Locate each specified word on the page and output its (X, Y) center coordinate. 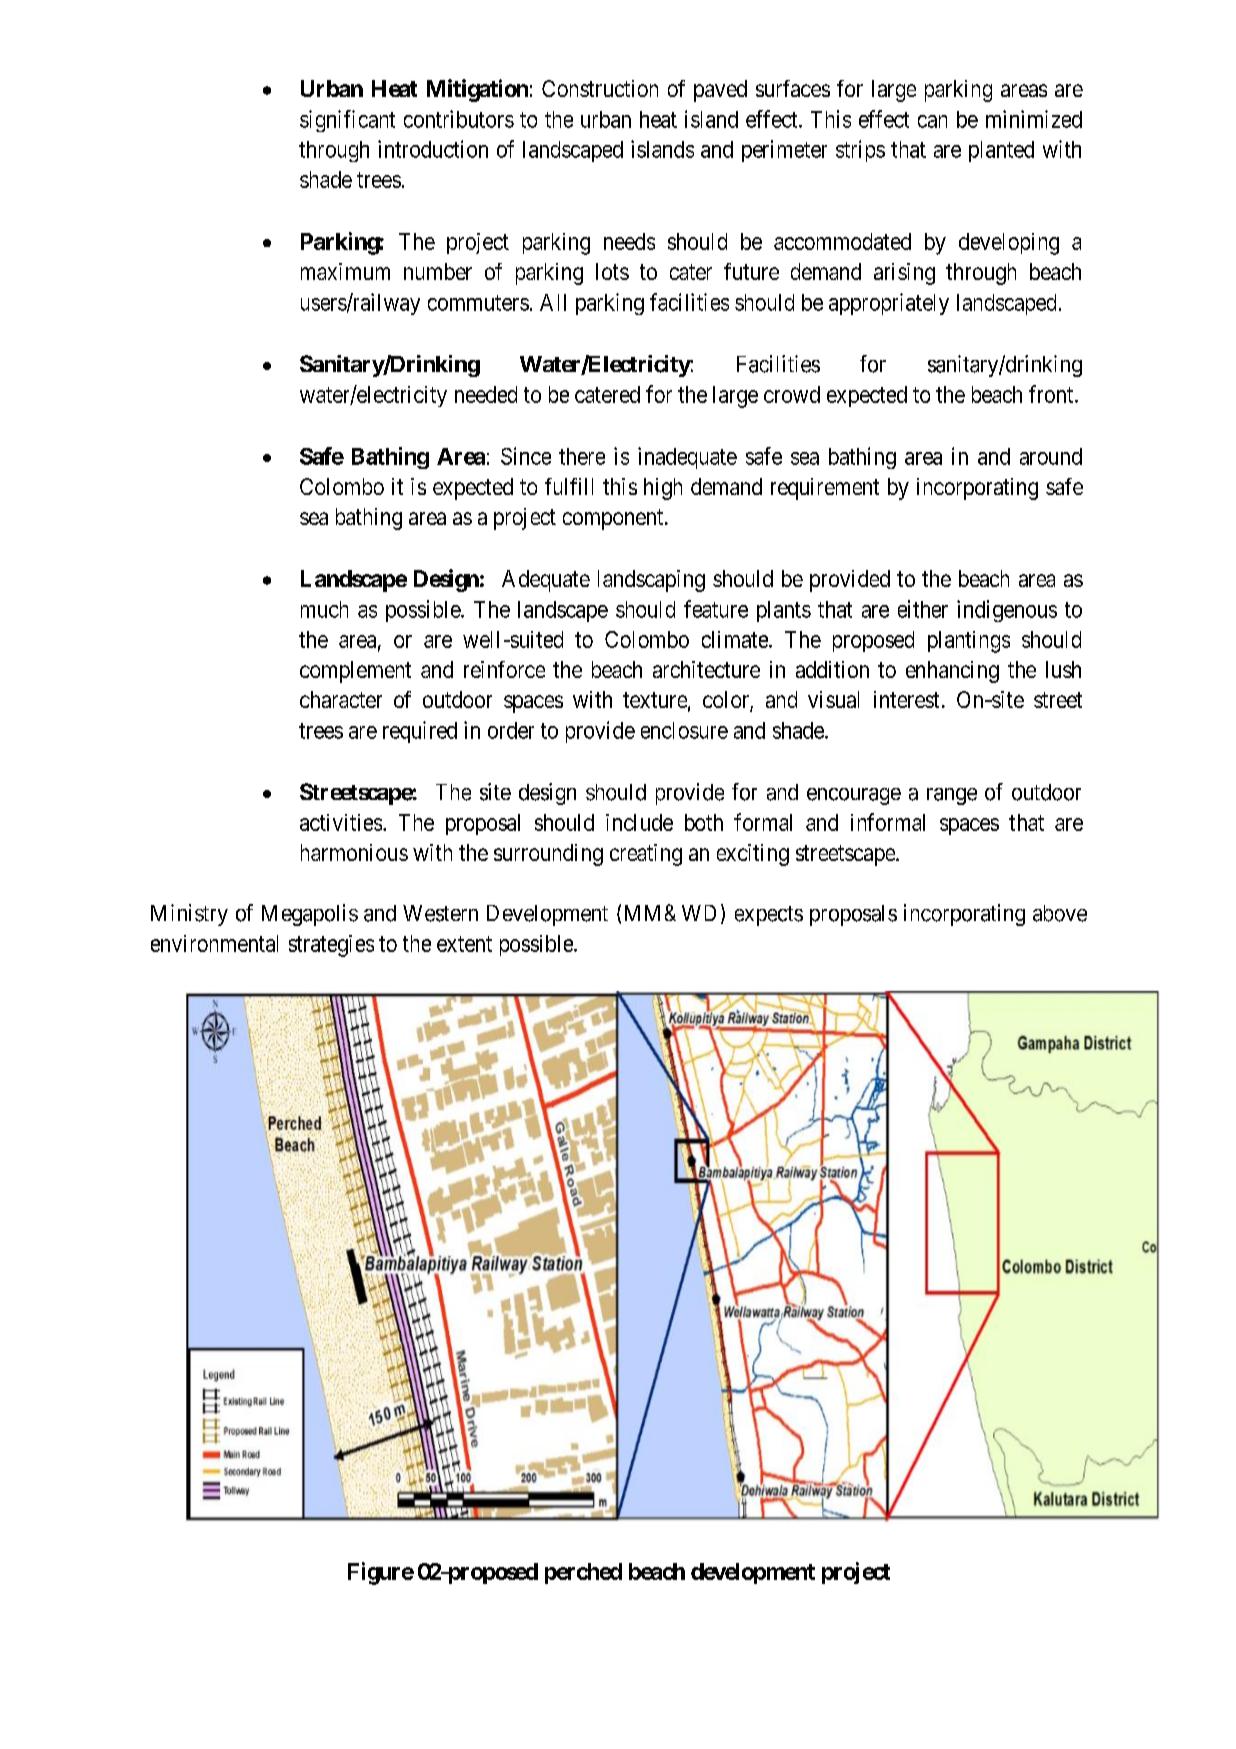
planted (1001, 151)
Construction (600, 88)
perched (583, 1573)
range (952, 796)
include (639, 822)
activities (341, 822)
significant (347, 121)
